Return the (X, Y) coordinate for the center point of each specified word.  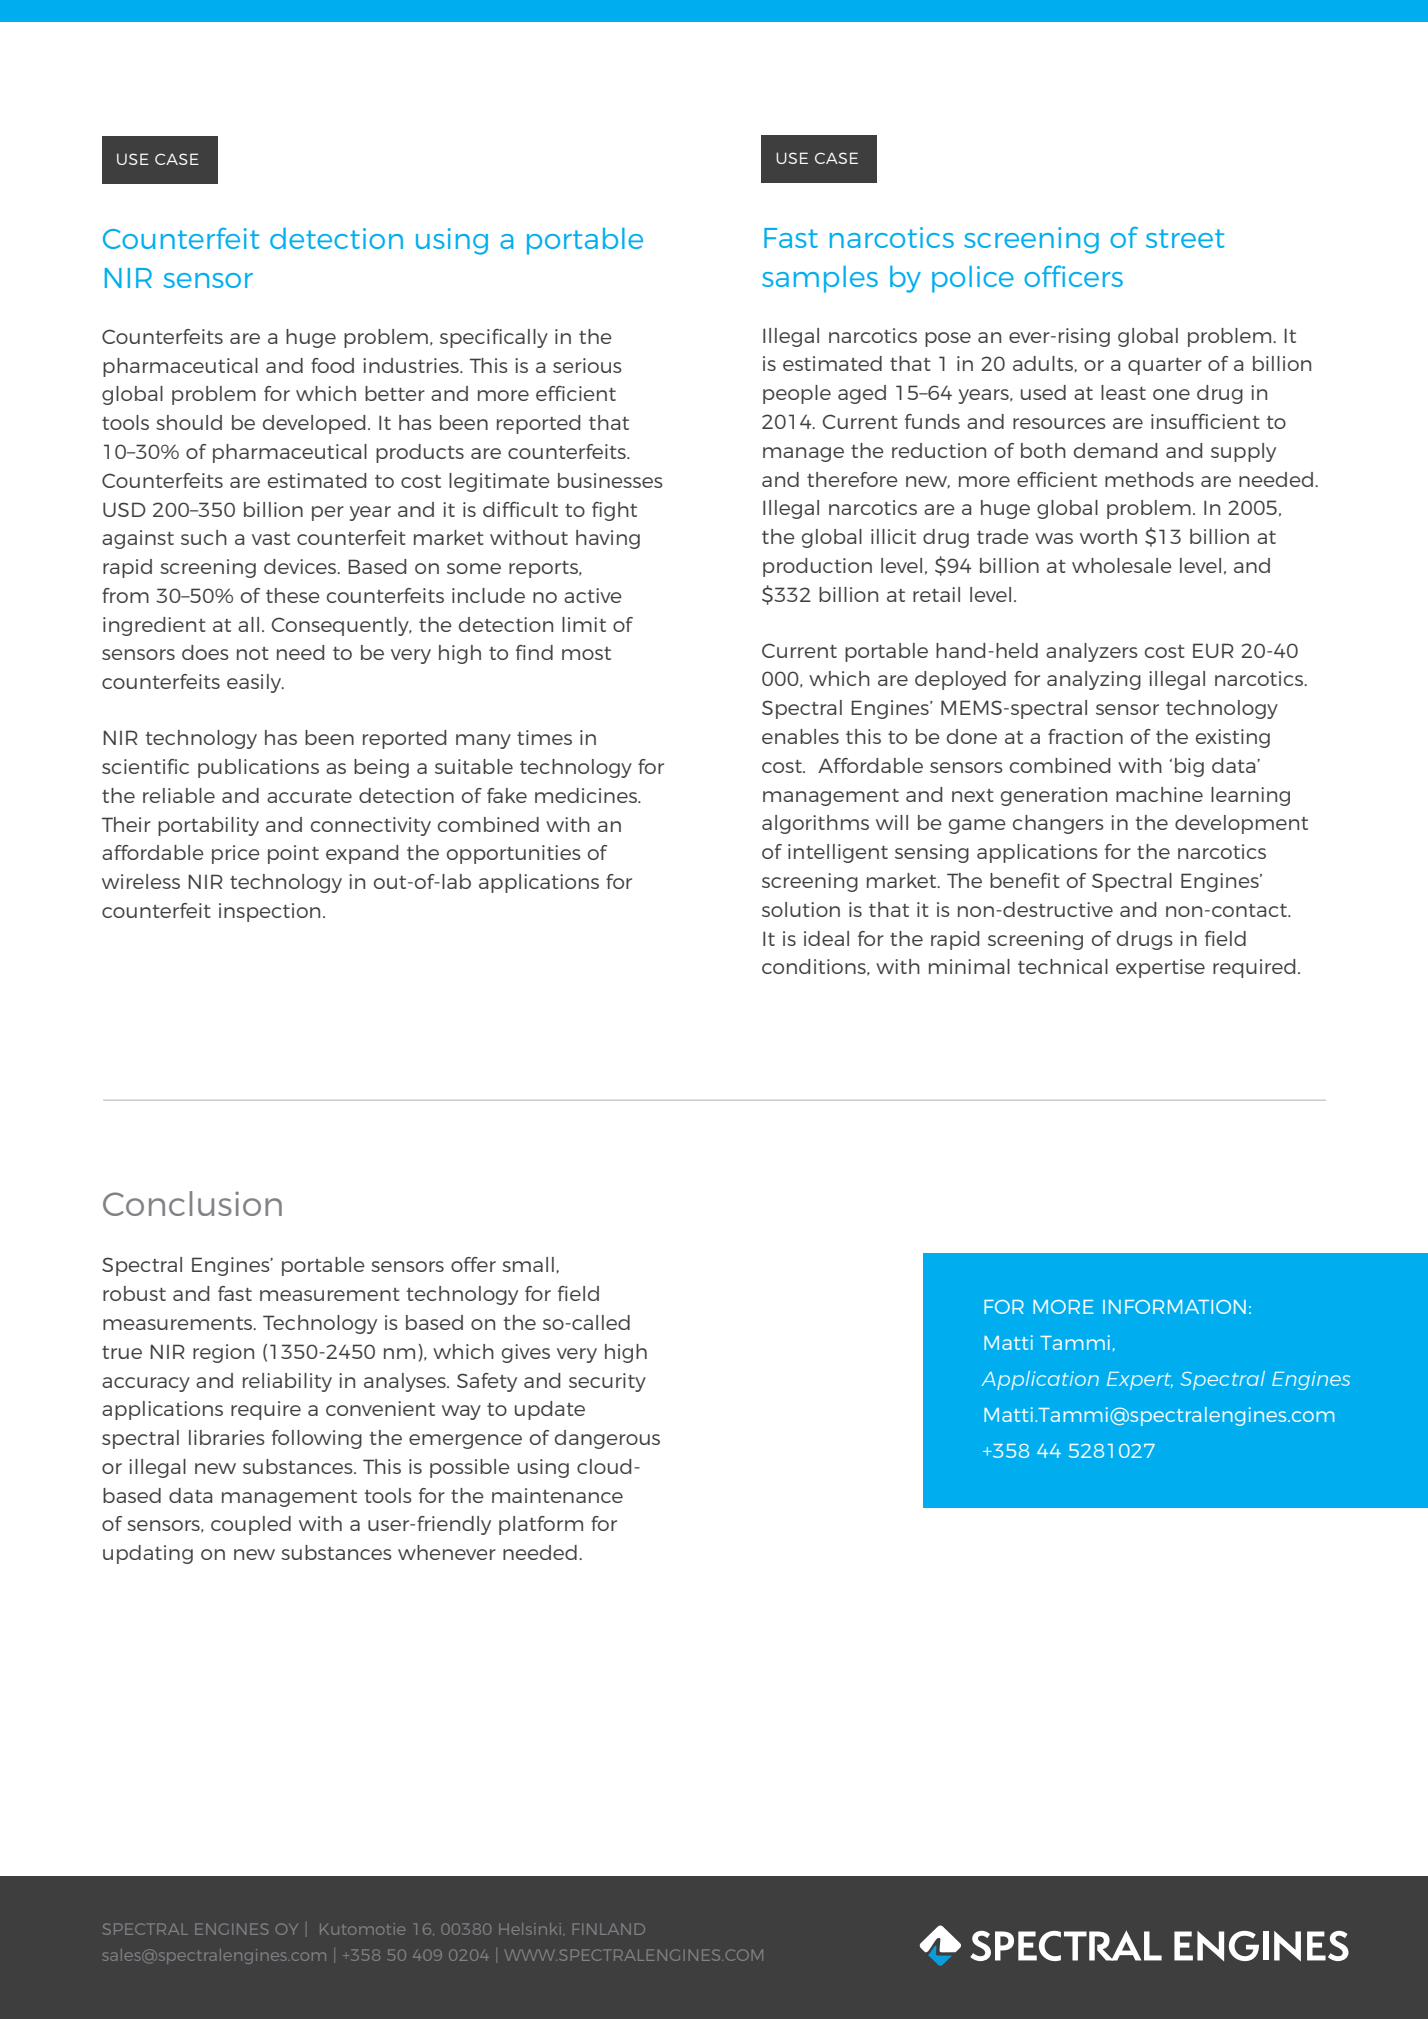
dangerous (607, 1439)
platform (541, 1525)
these (293, 595)
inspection (269, 912)
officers (1073, 276)
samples (820, 279)
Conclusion (192, 1203)
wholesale (1122, 565)
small (528, 1264)
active (593, 595)
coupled (251, 1525)
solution (801, 909)
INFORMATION (1174, 1307)
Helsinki (530, 1929)
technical (1063, 966)
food (332, 365)
